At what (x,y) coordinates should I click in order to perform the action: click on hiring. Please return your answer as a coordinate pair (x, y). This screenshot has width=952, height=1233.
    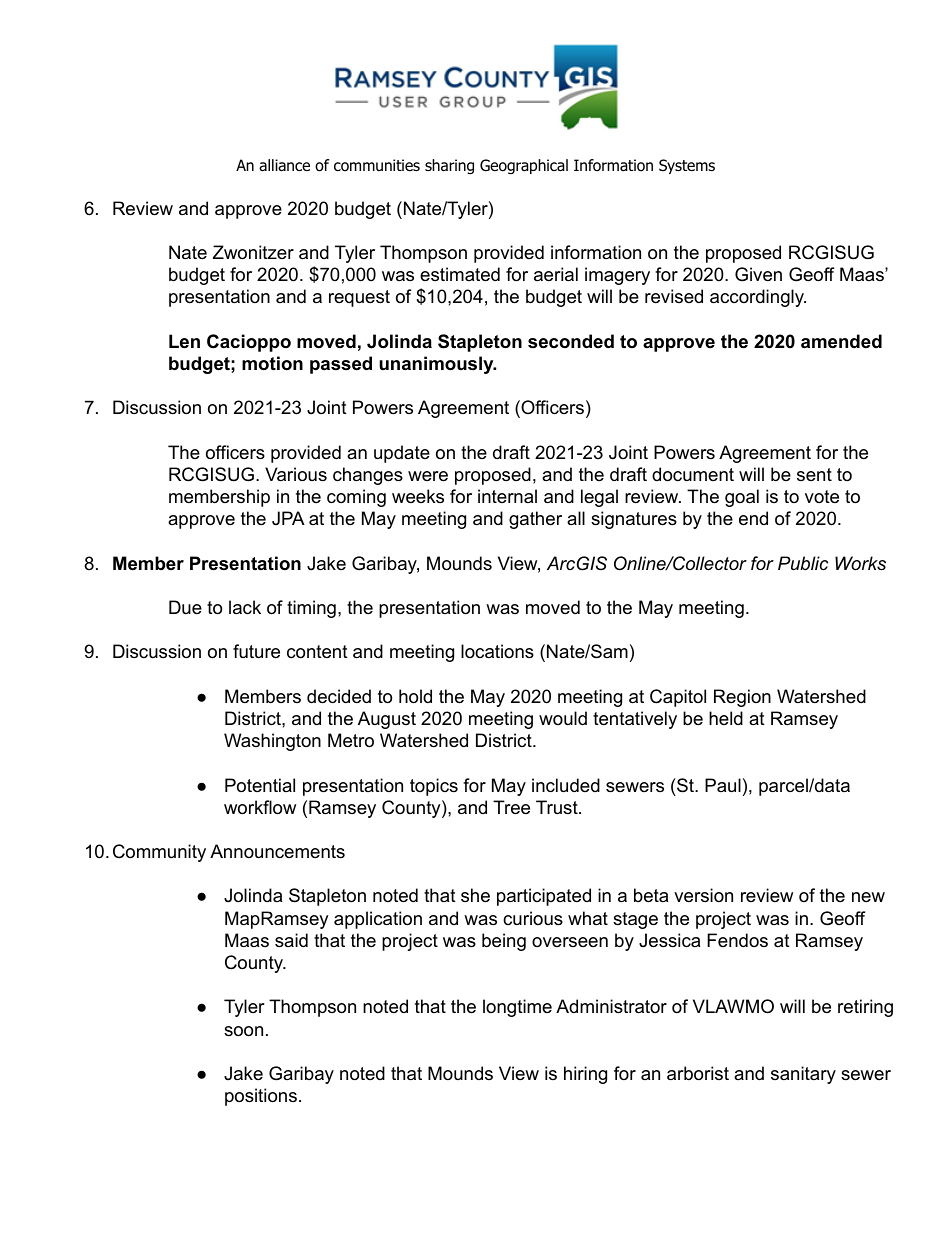
    Looking at the image, I should click on (585, 1075).
